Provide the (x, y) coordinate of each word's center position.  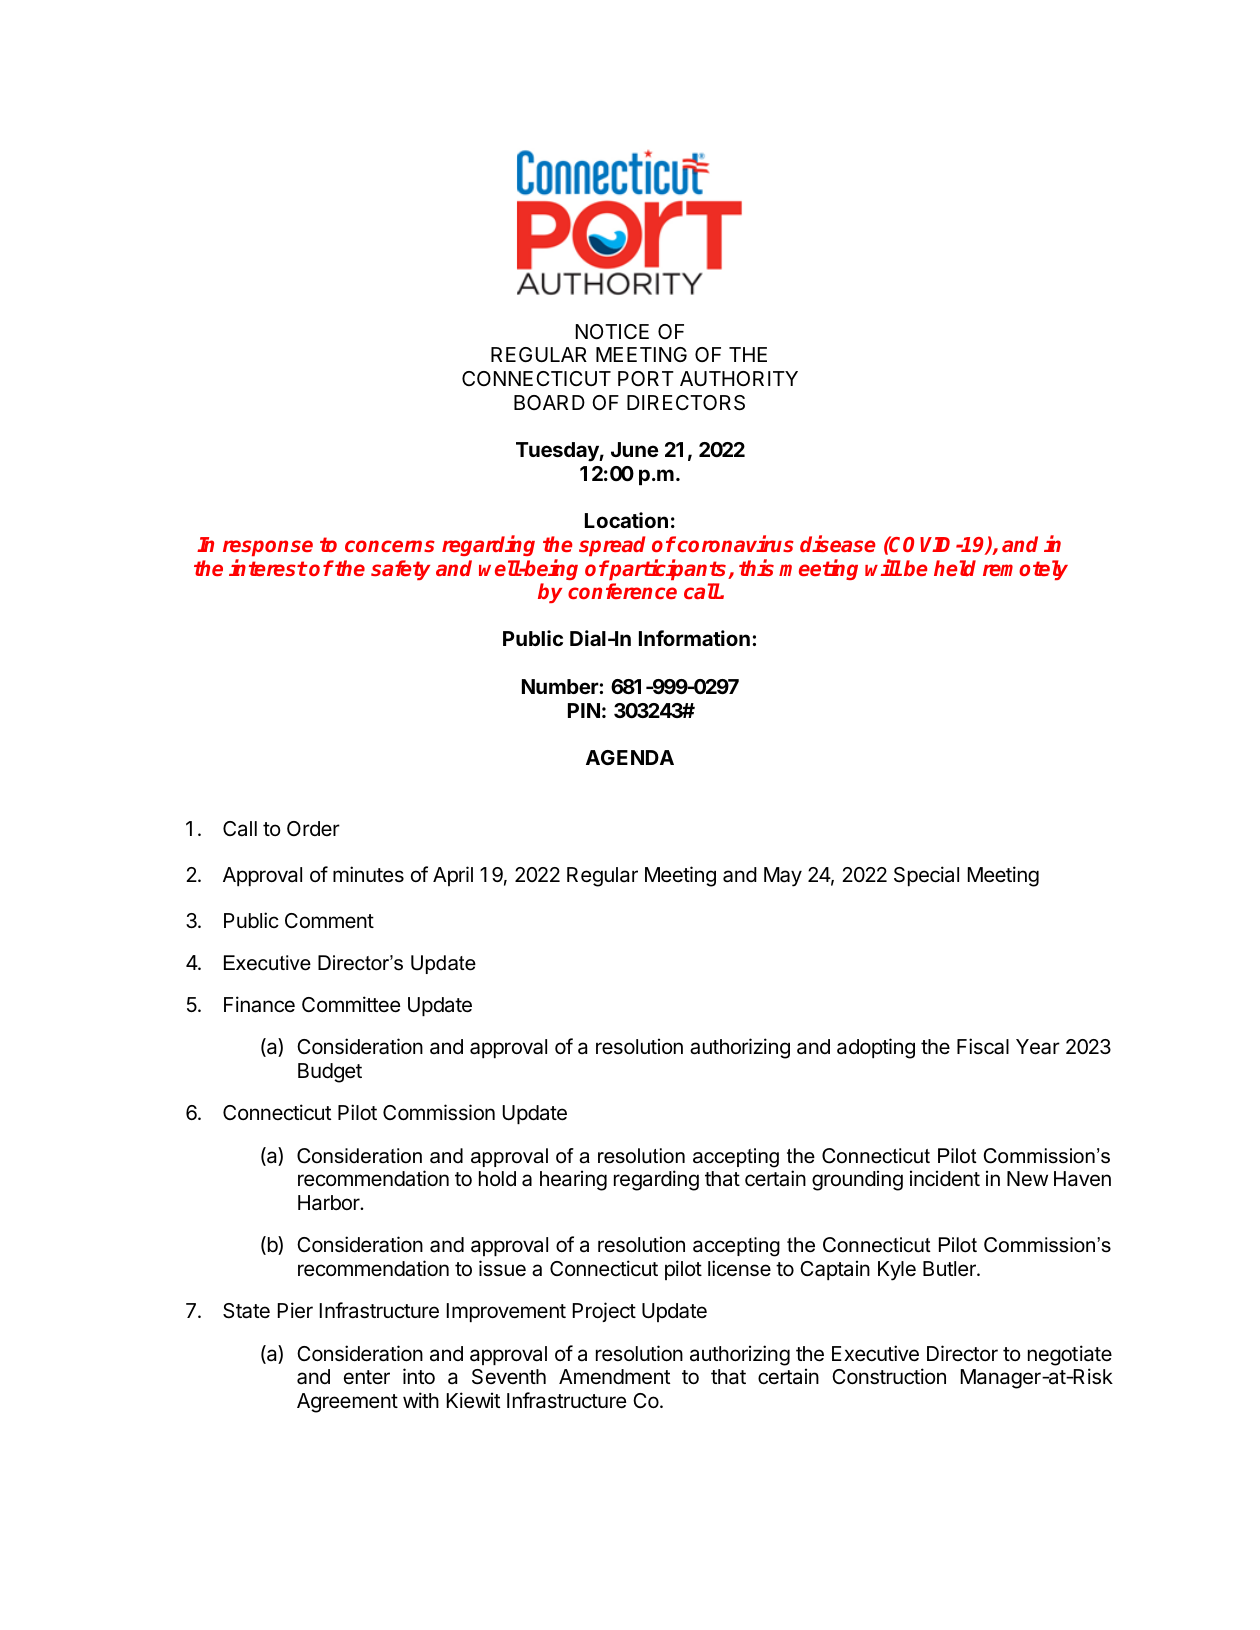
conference (622, 591)
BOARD (549, 402)
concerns (390, 546)
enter (367, 1377)
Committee (351, 1004)
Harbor (330, 1202)
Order (313, 828)
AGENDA (630, 757)
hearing (573, 1180)
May (783, 877)
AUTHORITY (739, 378)
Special (926, 876)
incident (945, 1178)
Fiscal (983, 1046)
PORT (646, 378)
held (955, 568)
